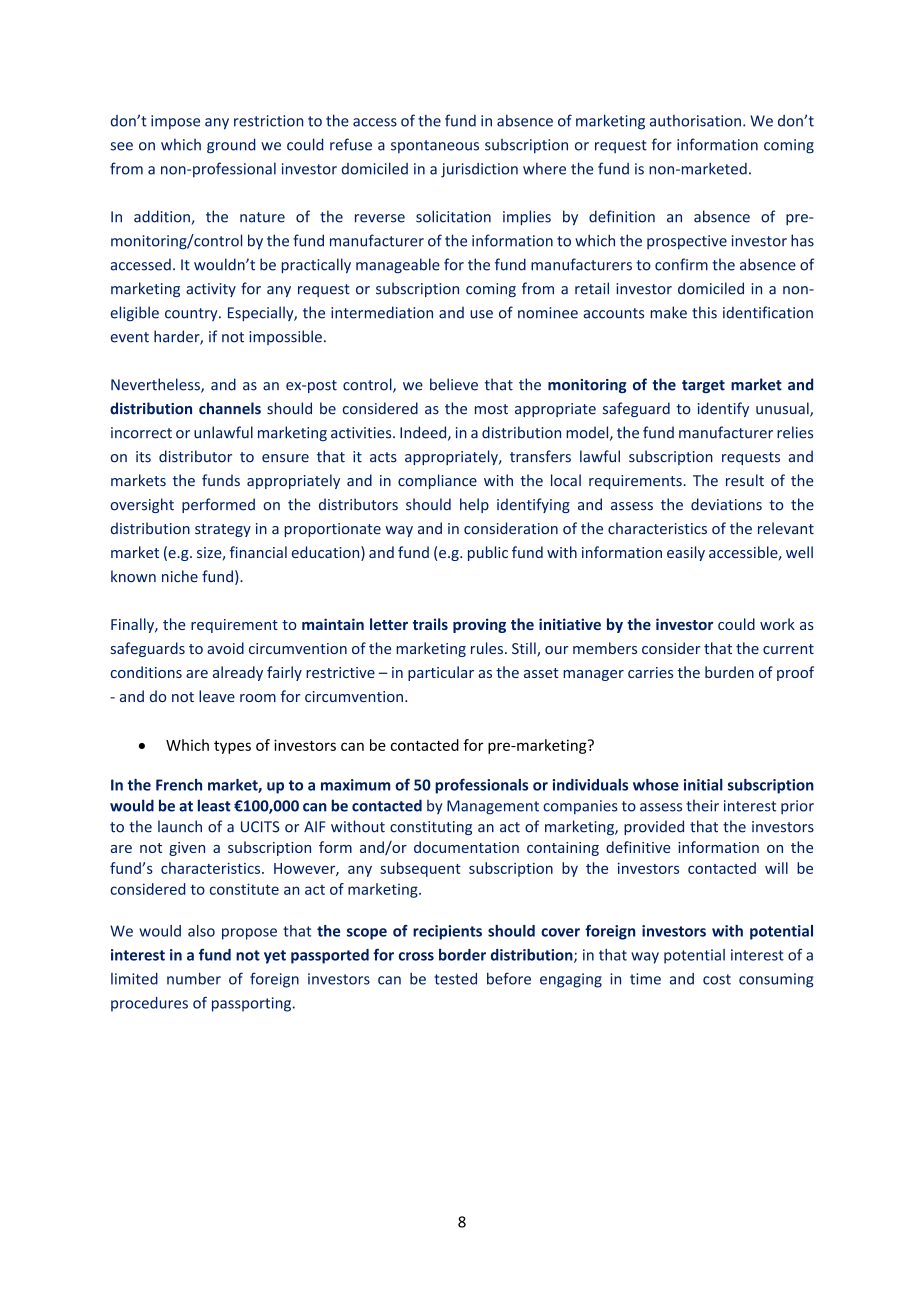  What do you see at coordinates (231, 146) in the screenshot?
I see `ground` at bounding box center [231, 146].
